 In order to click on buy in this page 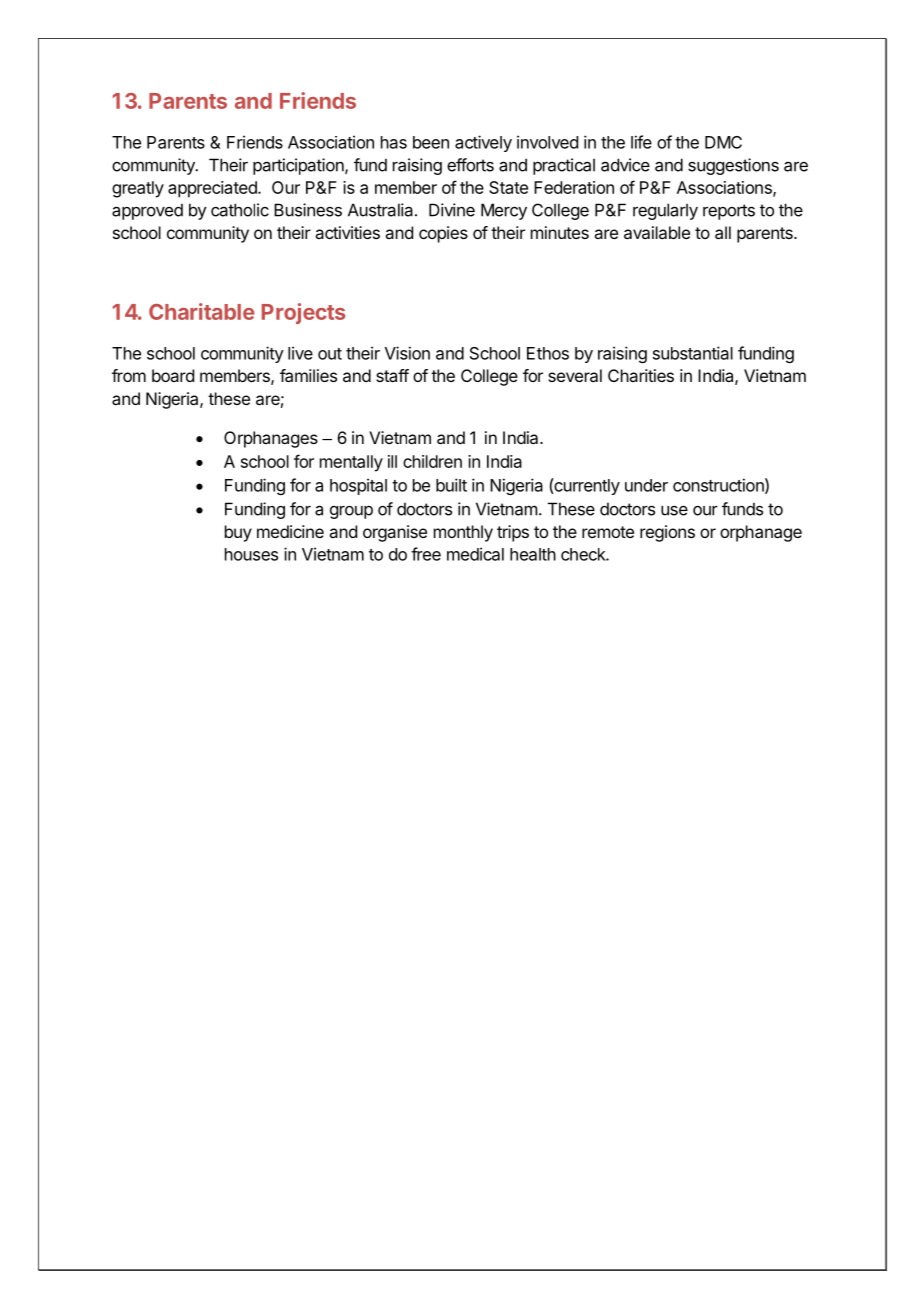, I will do `click(238, 533)`.
